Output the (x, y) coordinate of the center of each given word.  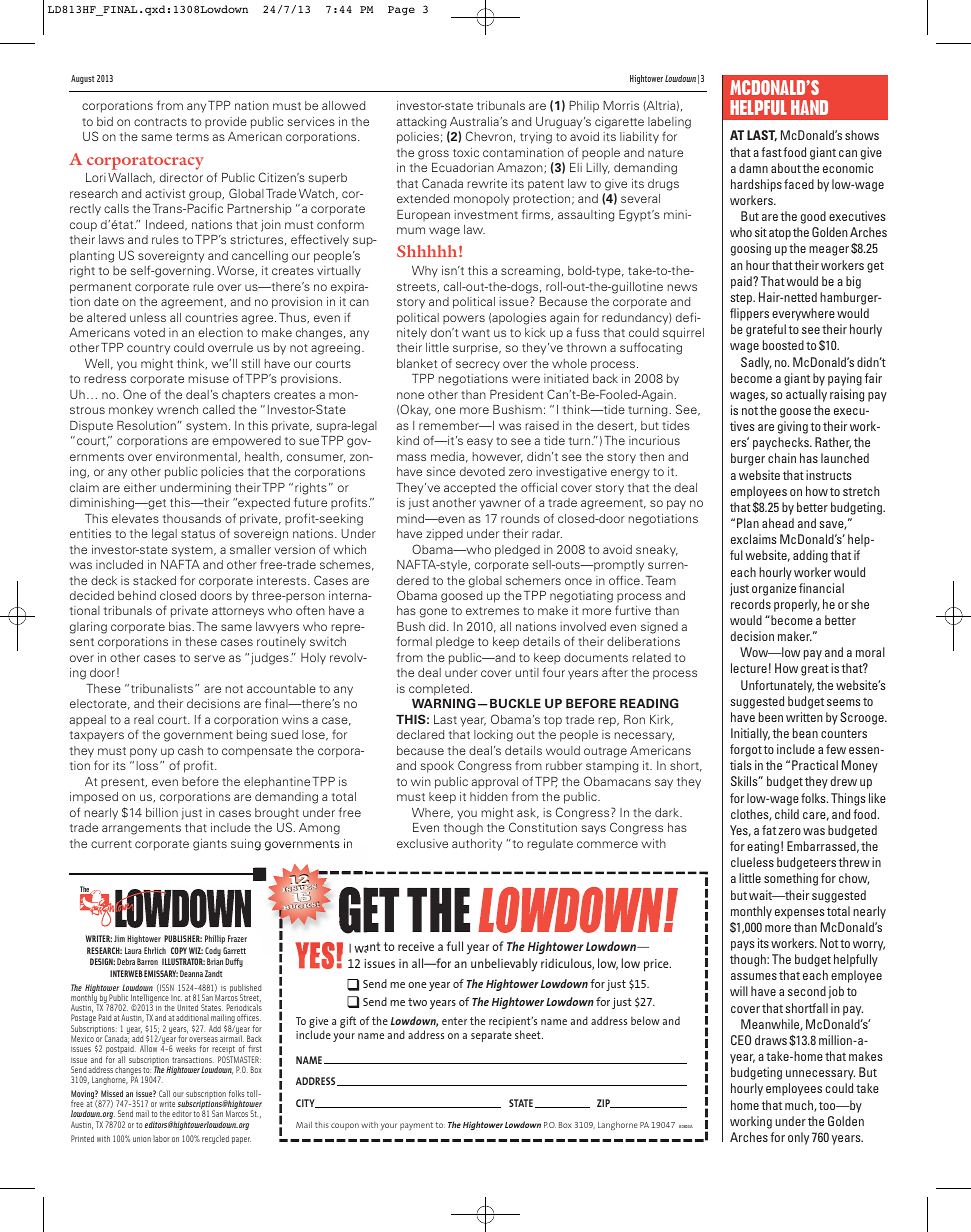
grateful (766, 330)
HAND (809, 107)
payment (416, 1126)
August (82, 79)
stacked (154, 580)
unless (148, 317)
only (798, 1138)
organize (774, 589)
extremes (492, 611)
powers (464, 319)
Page (401, 11)
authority (477, 845)
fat (769, 830)
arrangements (141, 829)
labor (161, 1138)
